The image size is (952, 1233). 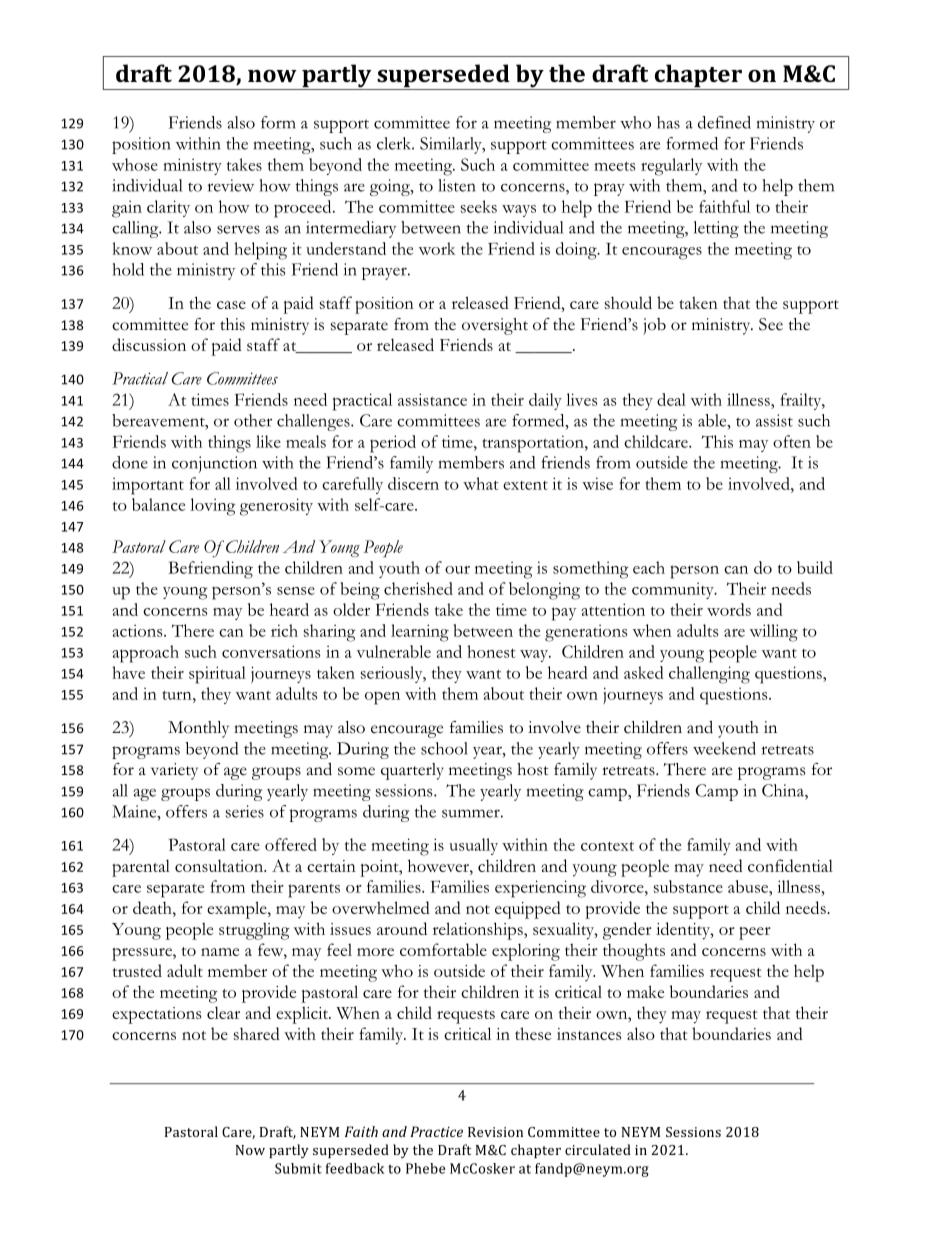 What do you see at coordinates (452, 145) in the screenshot?
I see `Similarly` at bounding box center [452, 145].
